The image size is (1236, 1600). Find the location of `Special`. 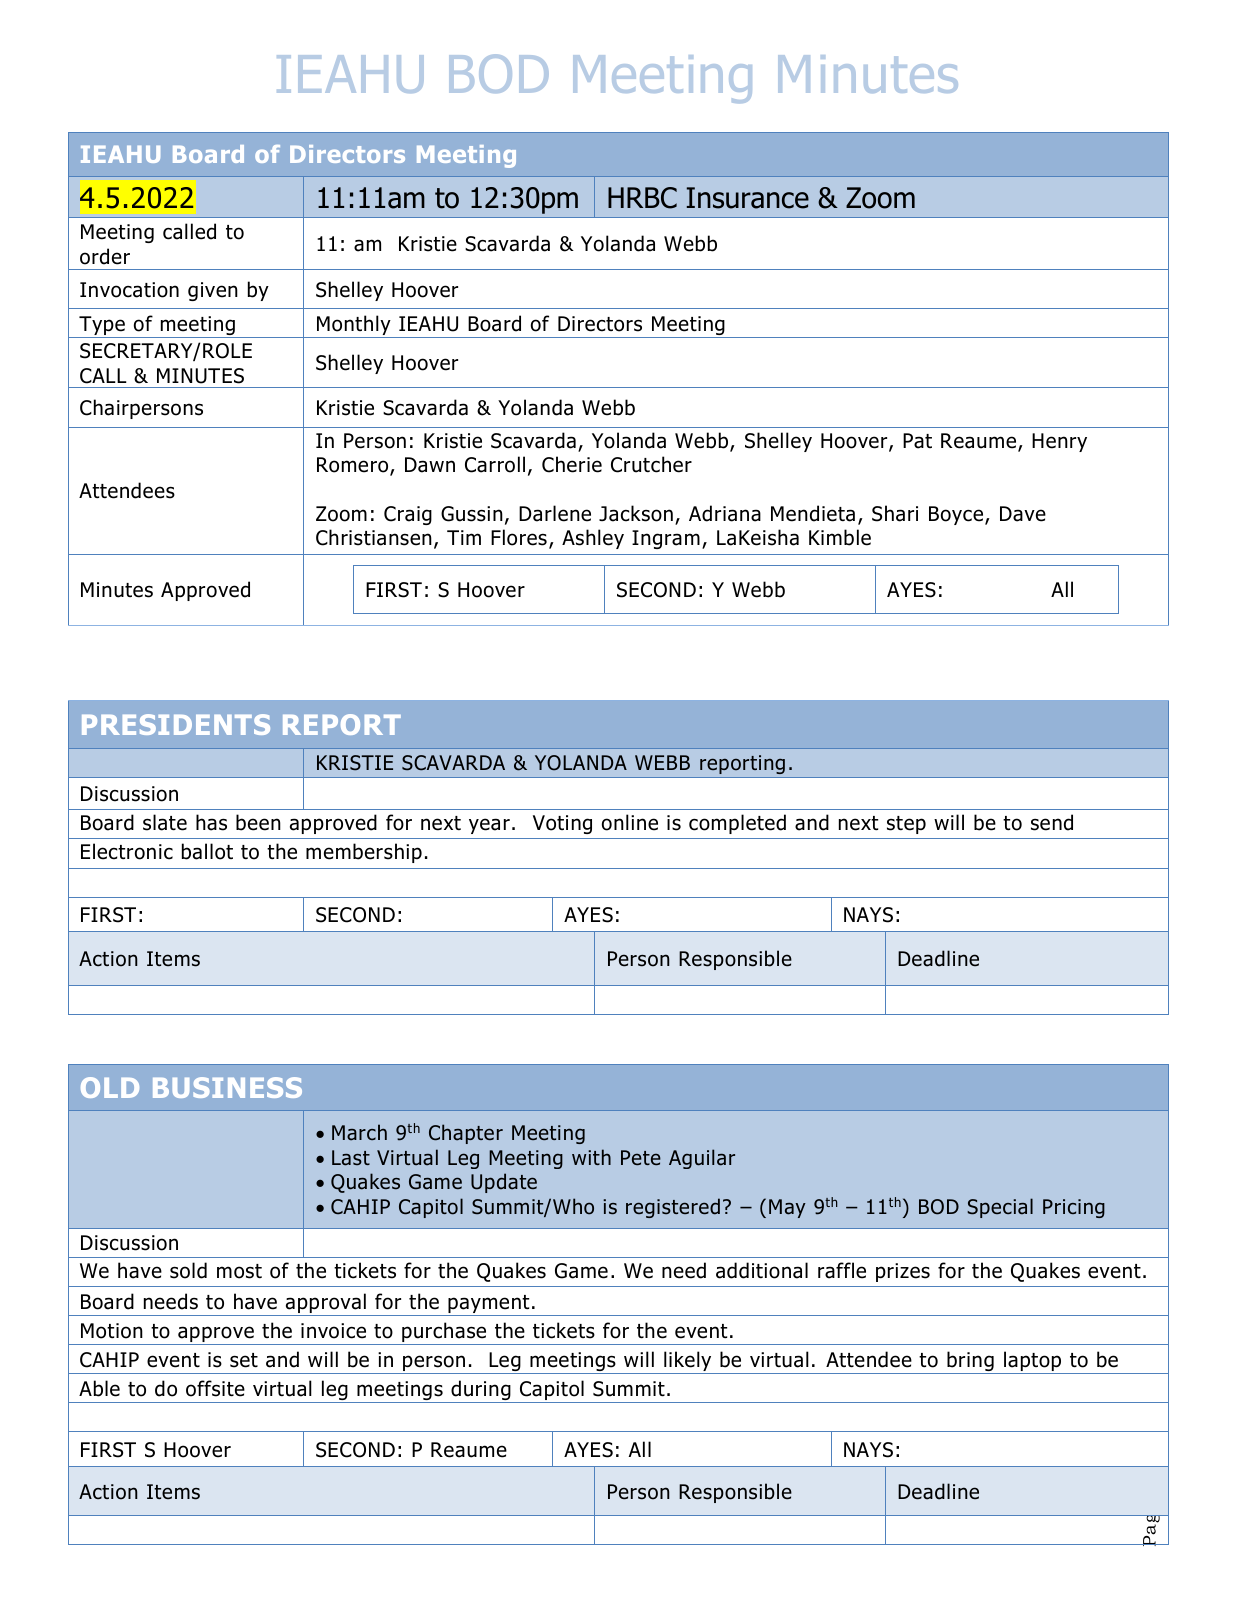

Special is located at coordinates (1000, 1208).
